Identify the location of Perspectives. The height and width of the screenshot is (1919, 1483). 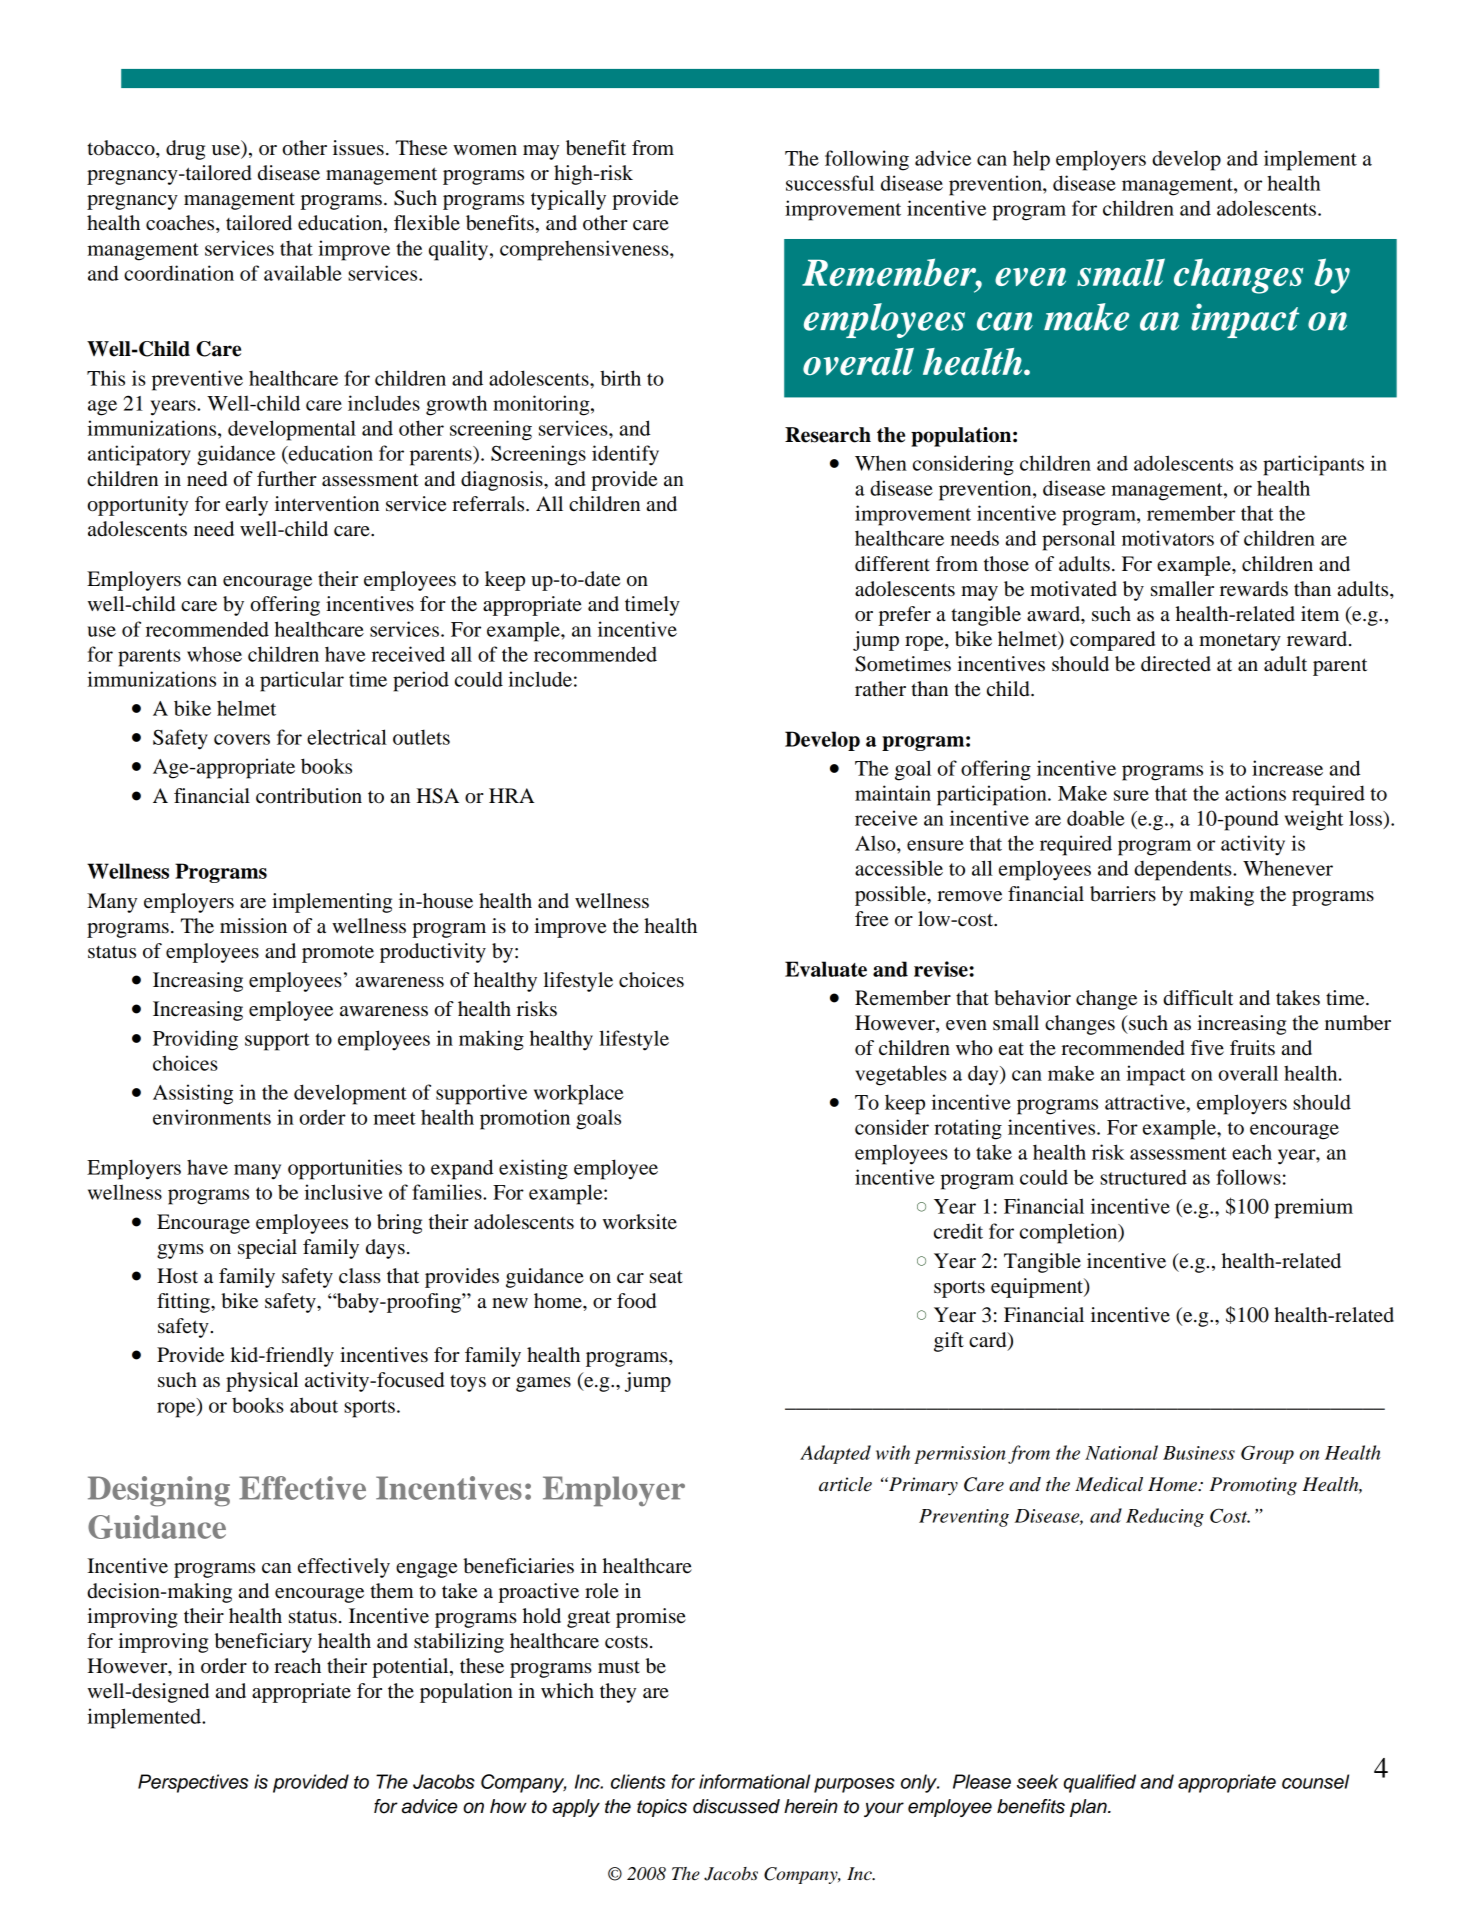
(193, 1783).
